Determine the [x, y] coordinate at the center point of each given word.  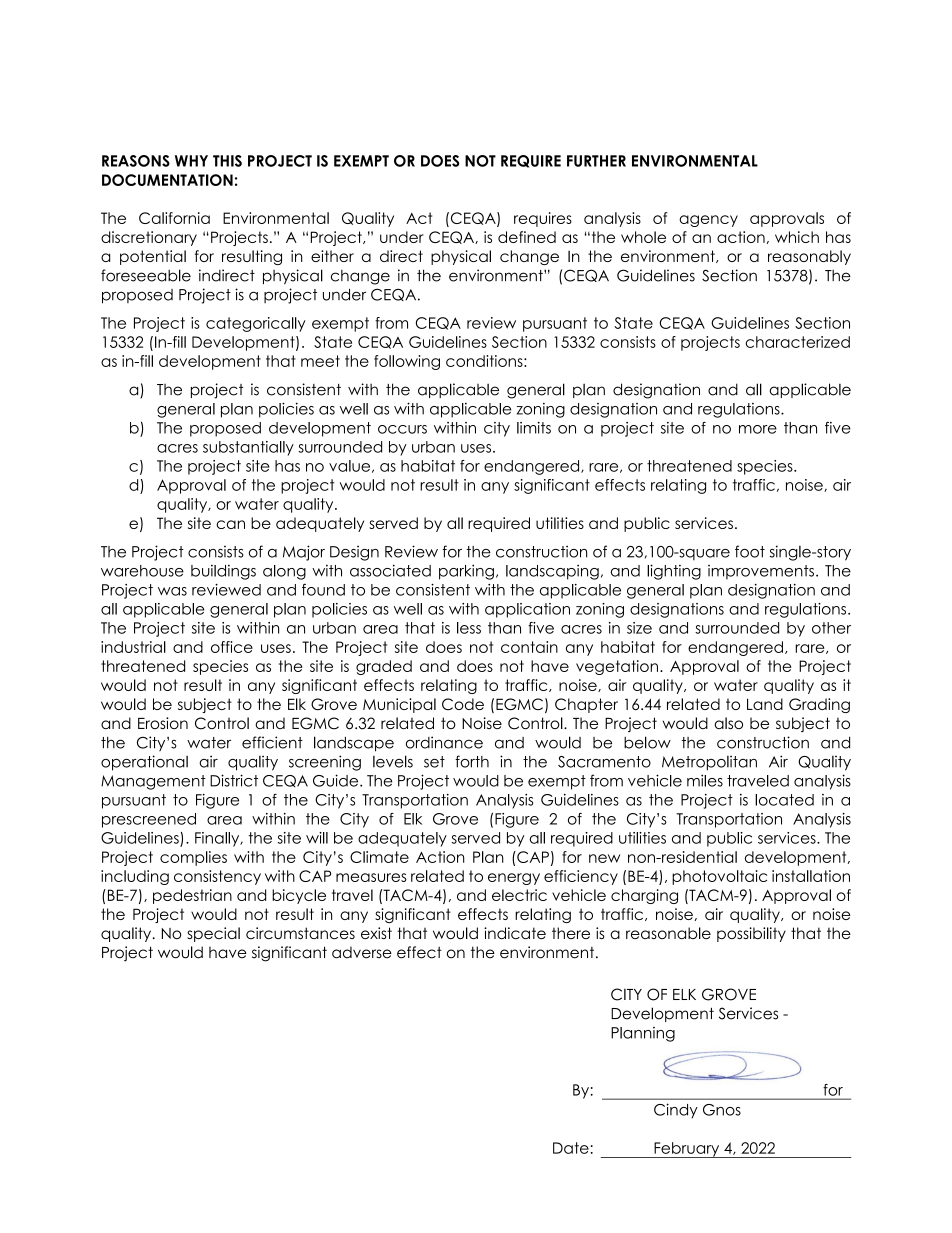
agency [708, 221]
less [469, 628]
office [232, 647]
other [831, 628]
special [213, 934]
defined [527, 237]
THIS [227, 161]
